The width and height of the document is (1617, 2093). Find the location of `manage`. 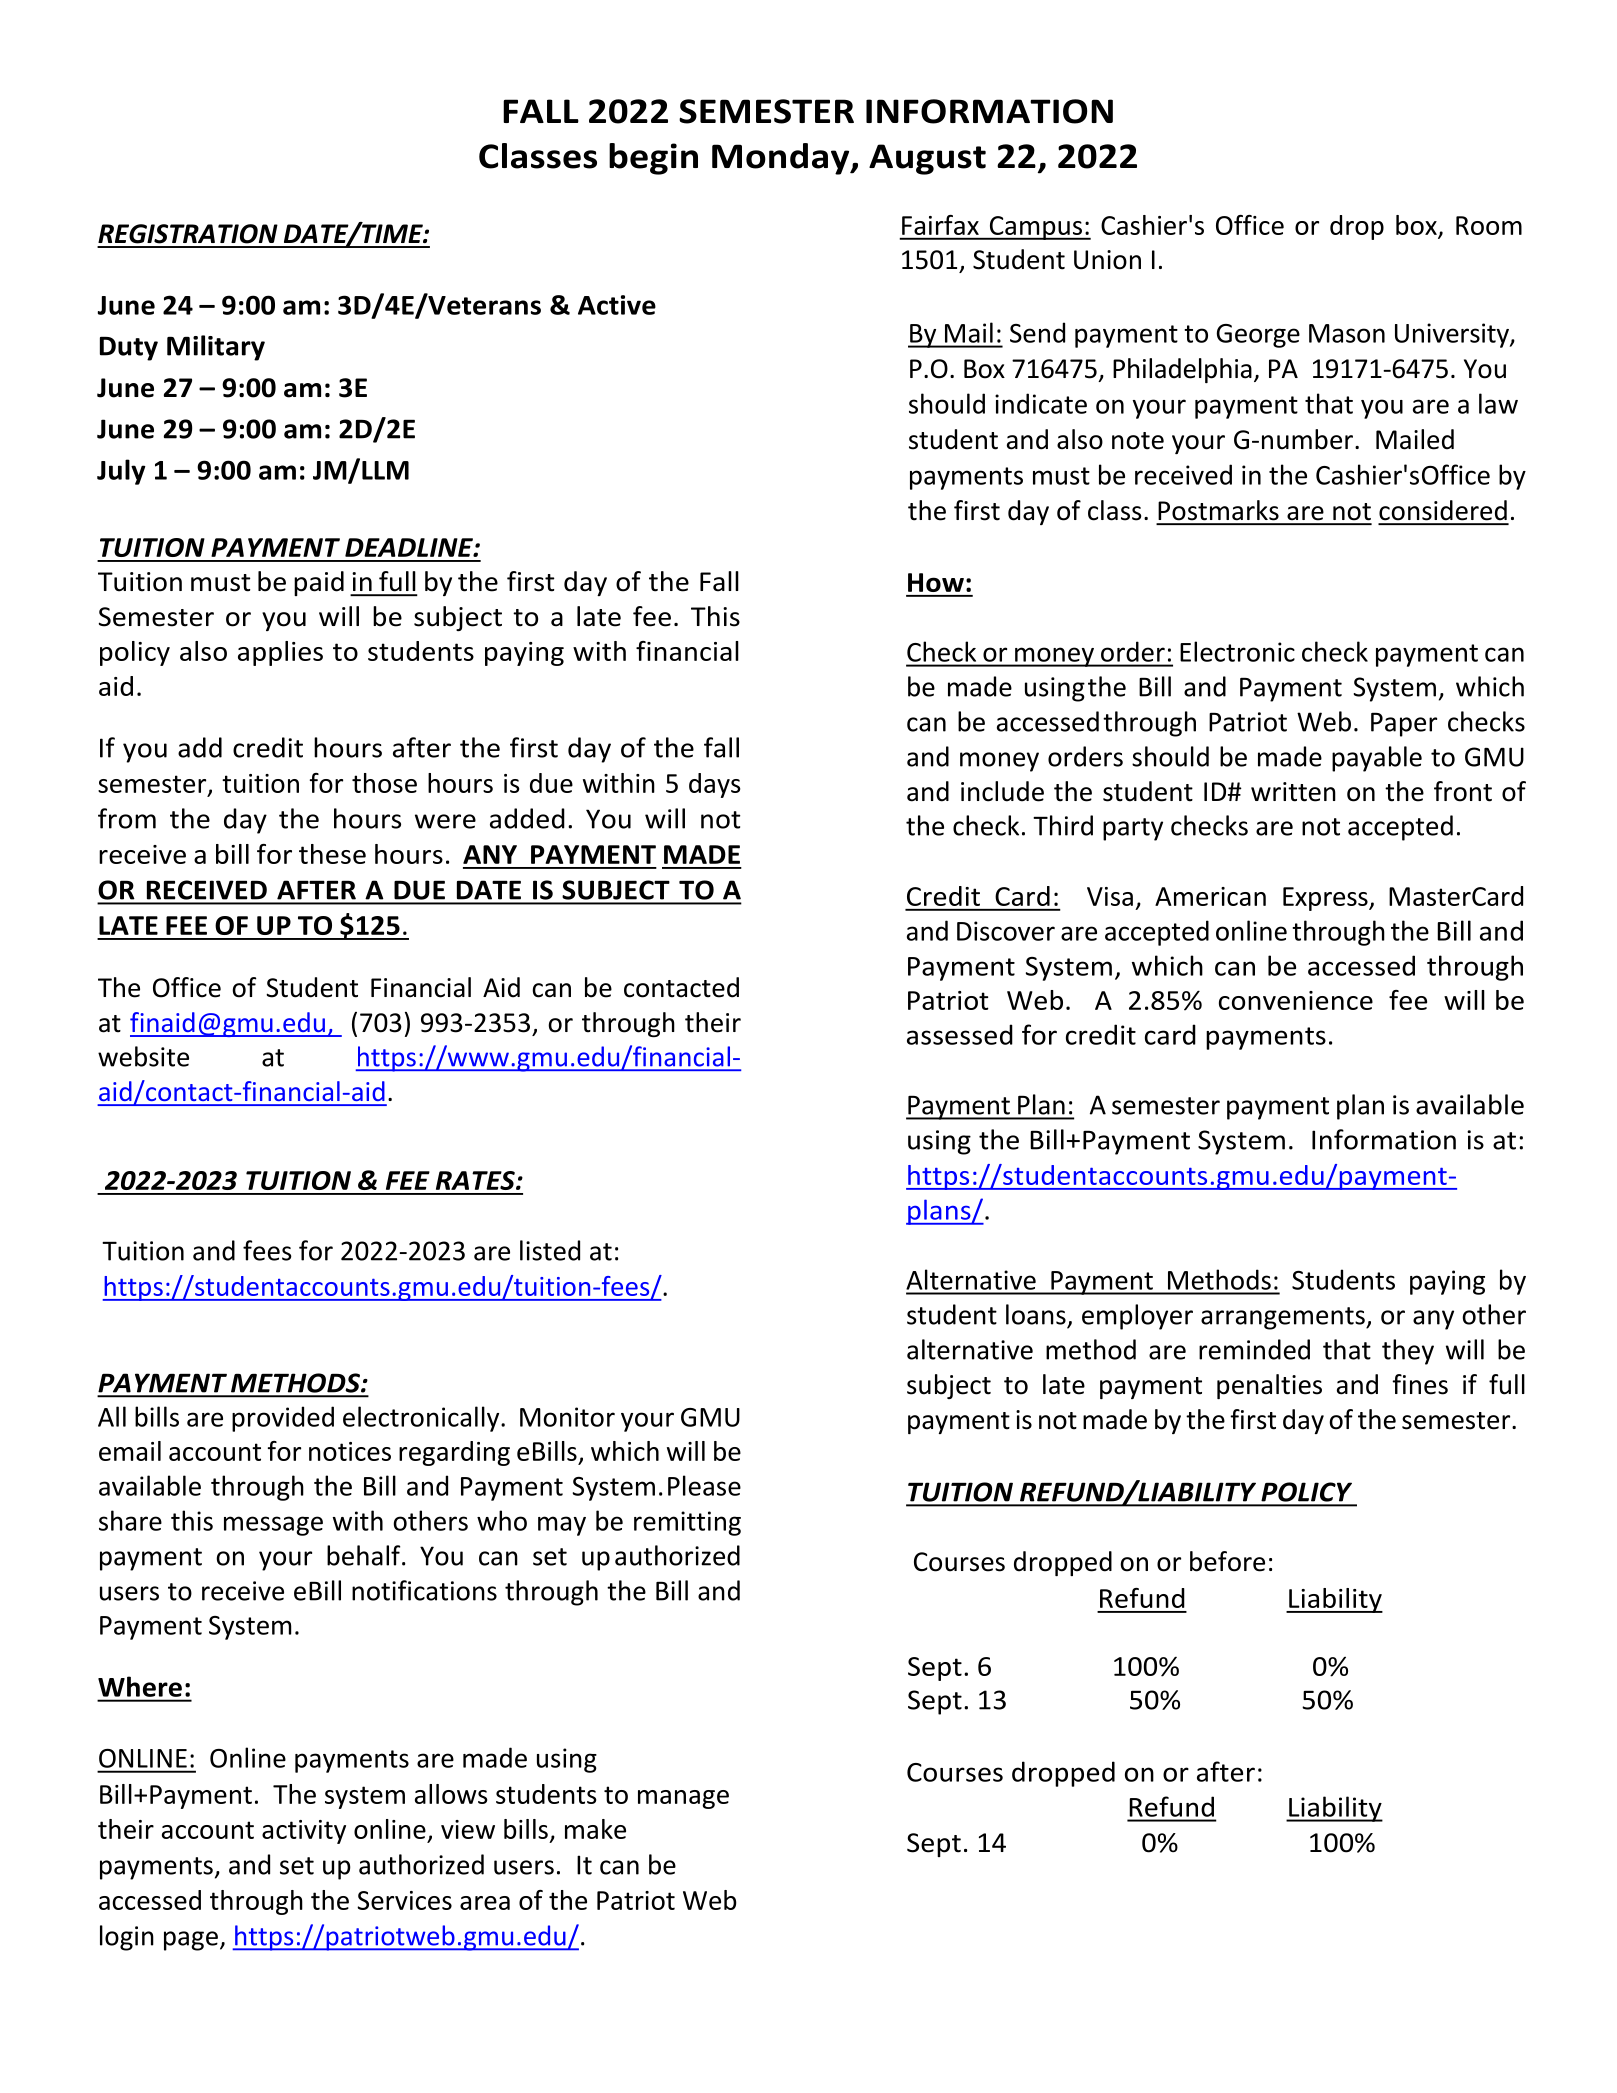

manage is located at coordinates (683, 1799).
